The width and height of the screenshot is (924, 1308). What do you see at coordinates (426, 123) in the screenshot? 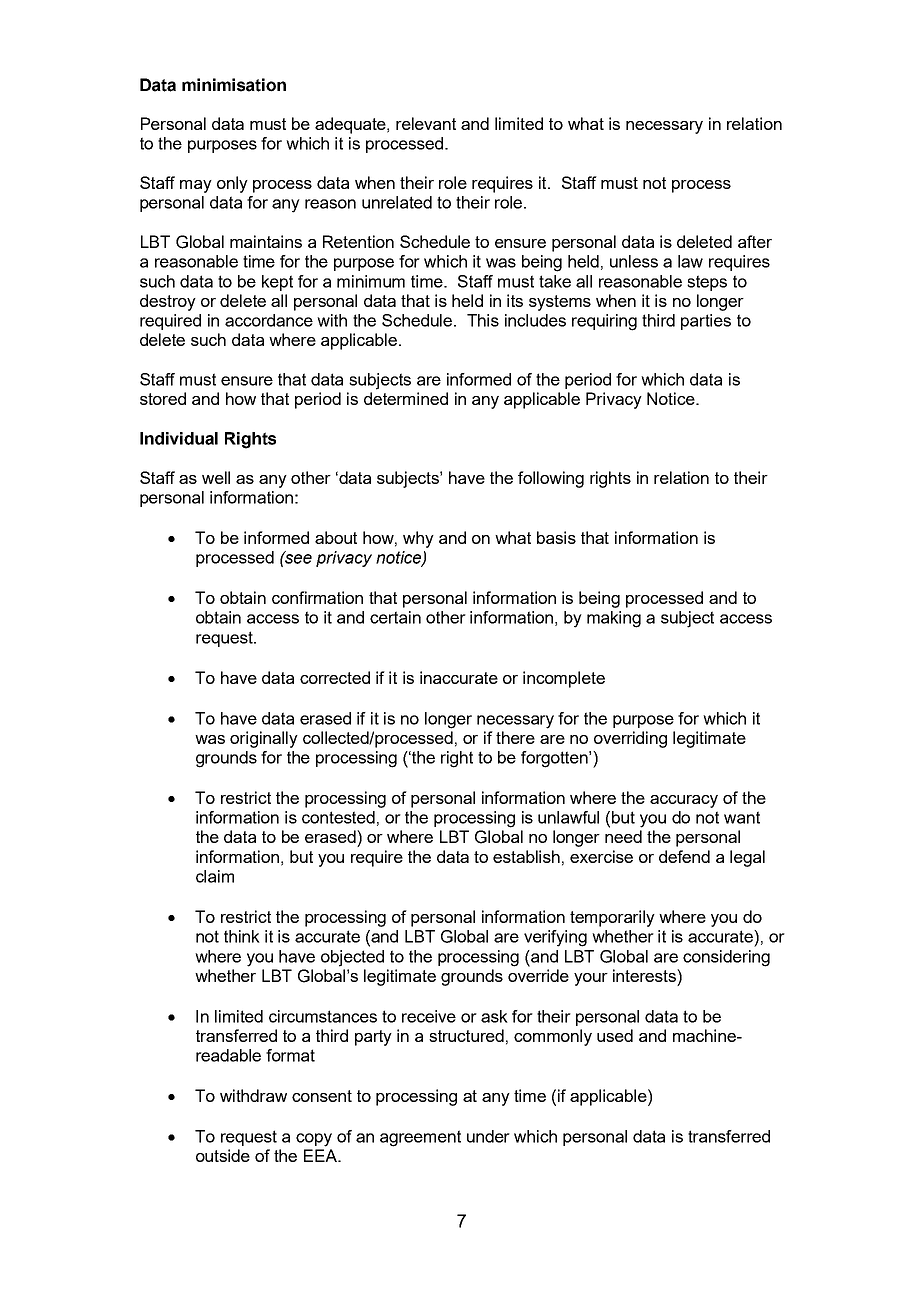
I see `relevant` at bounding box center [426, 123].
